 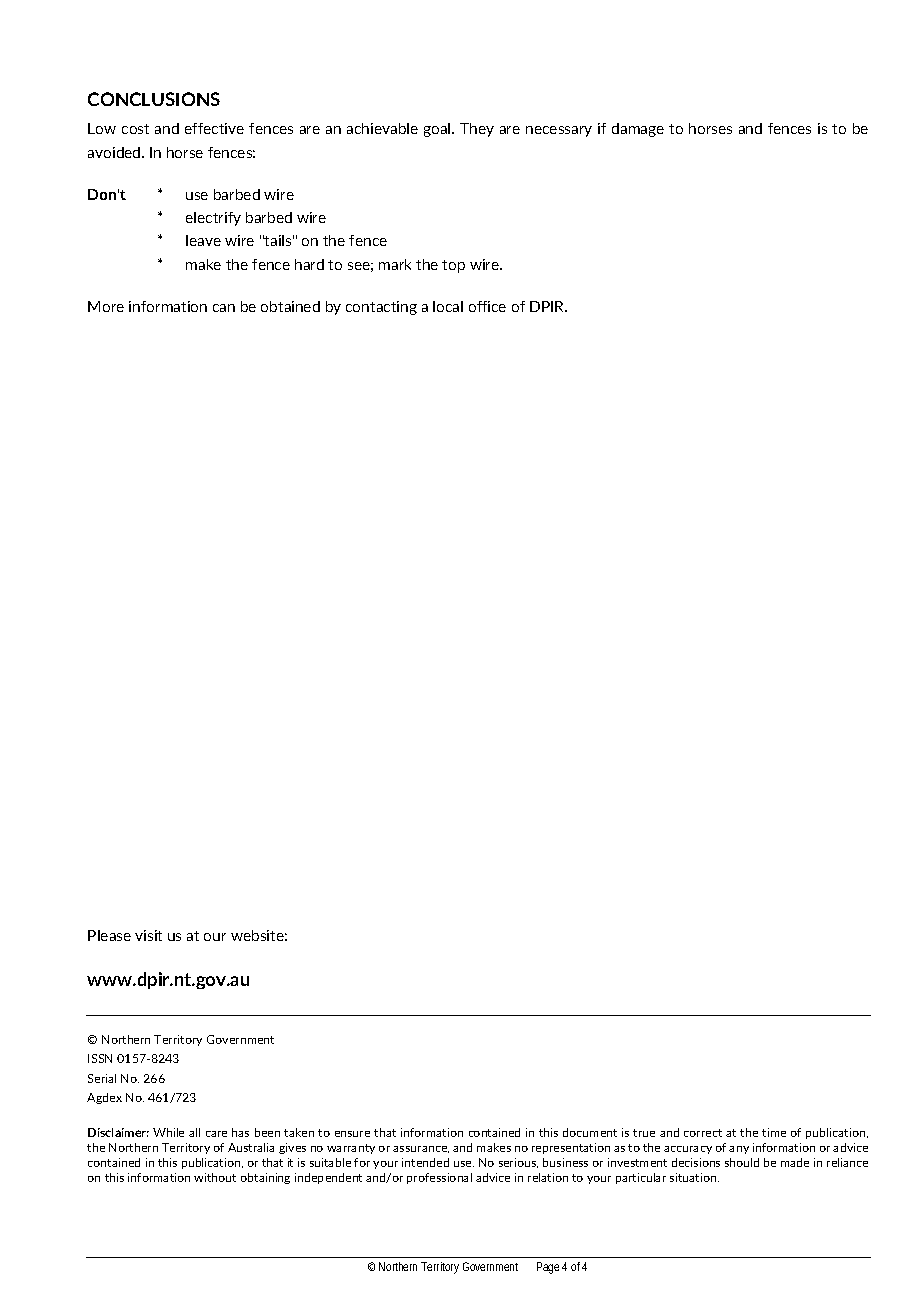 What do you see at coordinates (214, 128) in the page?
I see `effective` at bounding box center [214, 128].
